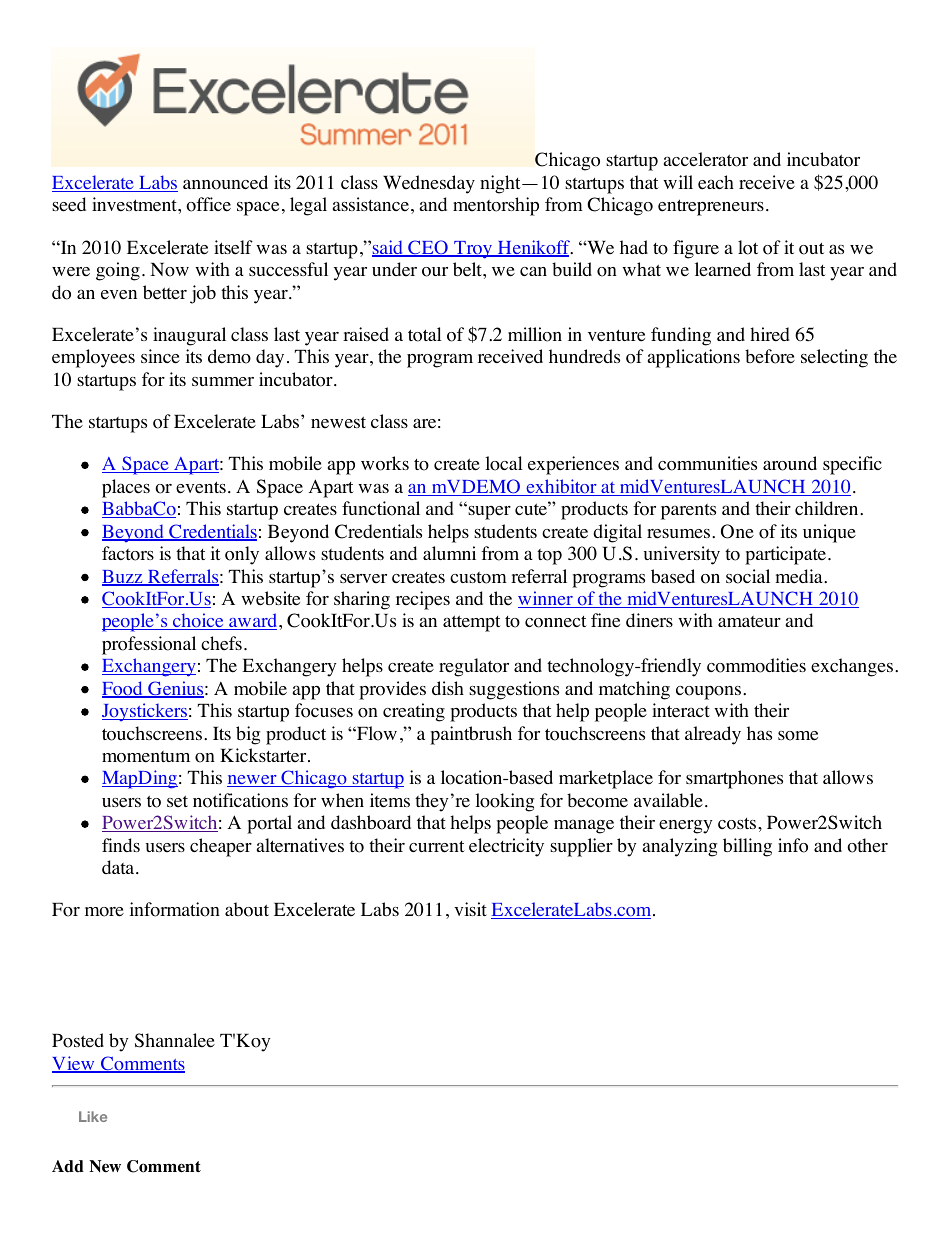 The image size is (952, 1233). I want to click on visit, so click(470, 909).
